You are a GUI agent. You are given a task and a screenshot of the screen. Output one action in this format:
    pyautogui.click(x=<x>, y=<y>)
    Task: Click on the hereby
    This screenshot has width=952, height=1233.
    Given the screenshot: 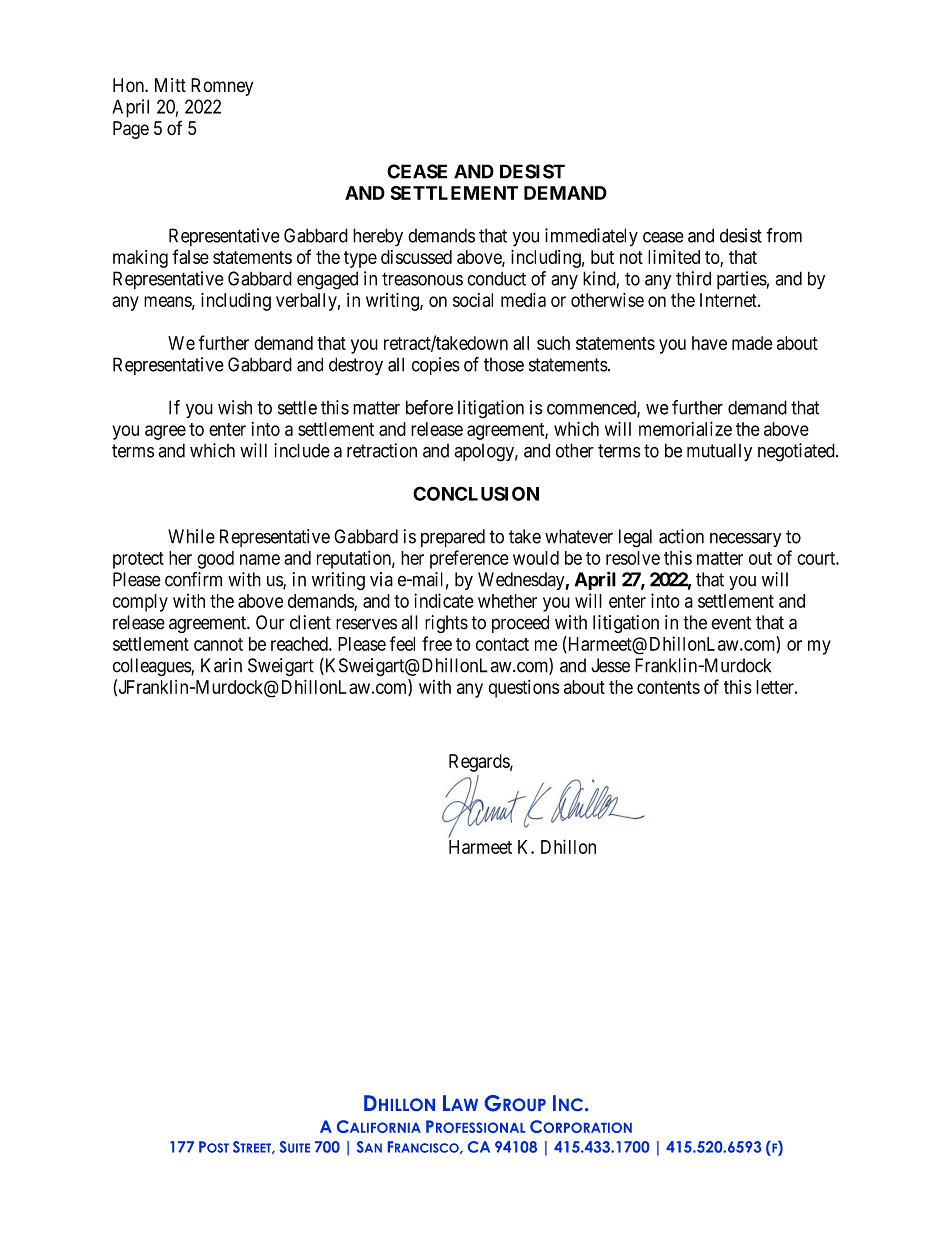 What is the action you would take?
    pyautogui.click(x=378, y=237)
